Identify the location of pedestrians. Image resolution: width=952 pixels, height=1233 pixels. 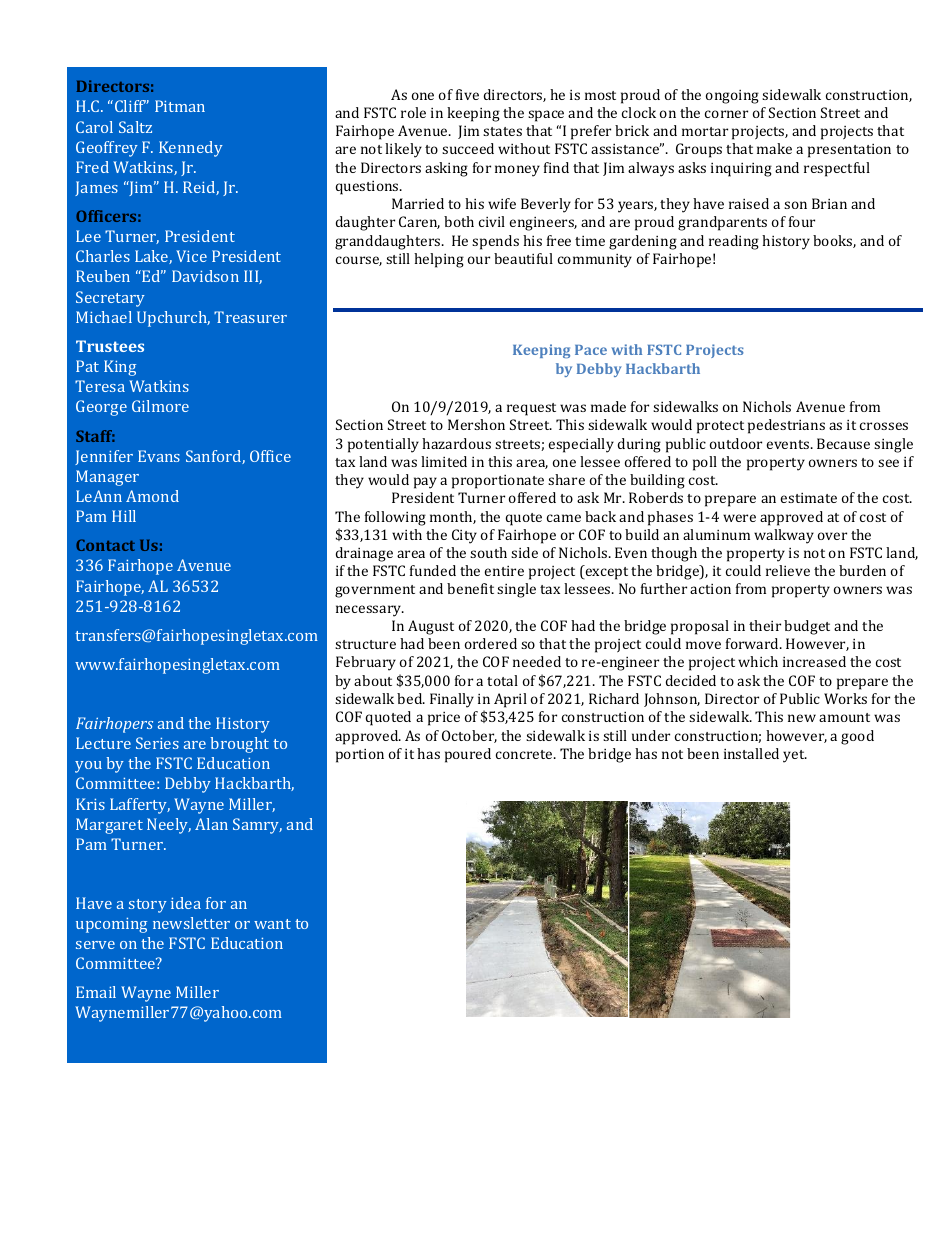
(786, 426).
